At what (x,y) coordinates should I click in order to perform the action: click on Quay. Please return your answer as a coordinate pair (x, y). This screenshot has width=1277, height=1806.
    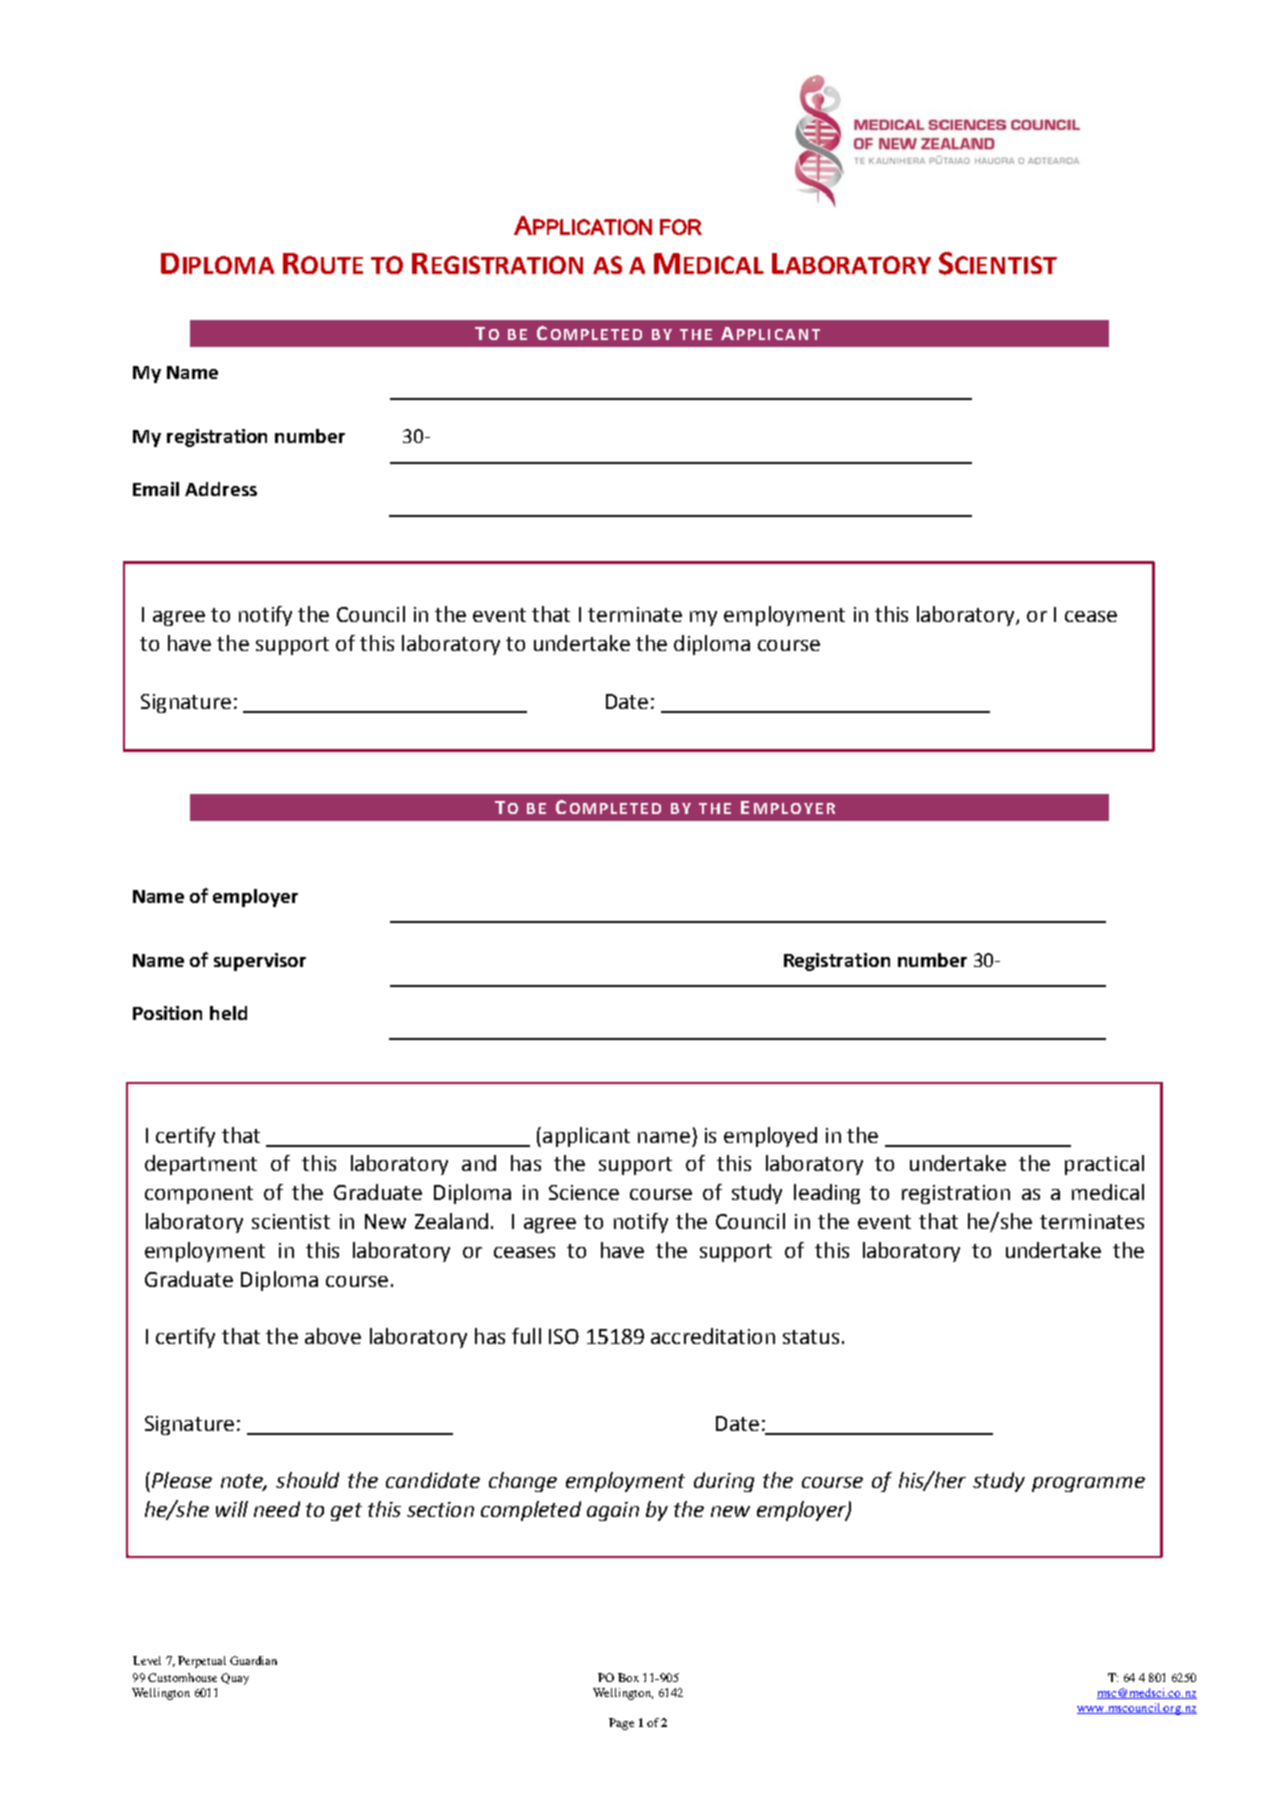
    Looking at the image, I should click on (235, 1679).
